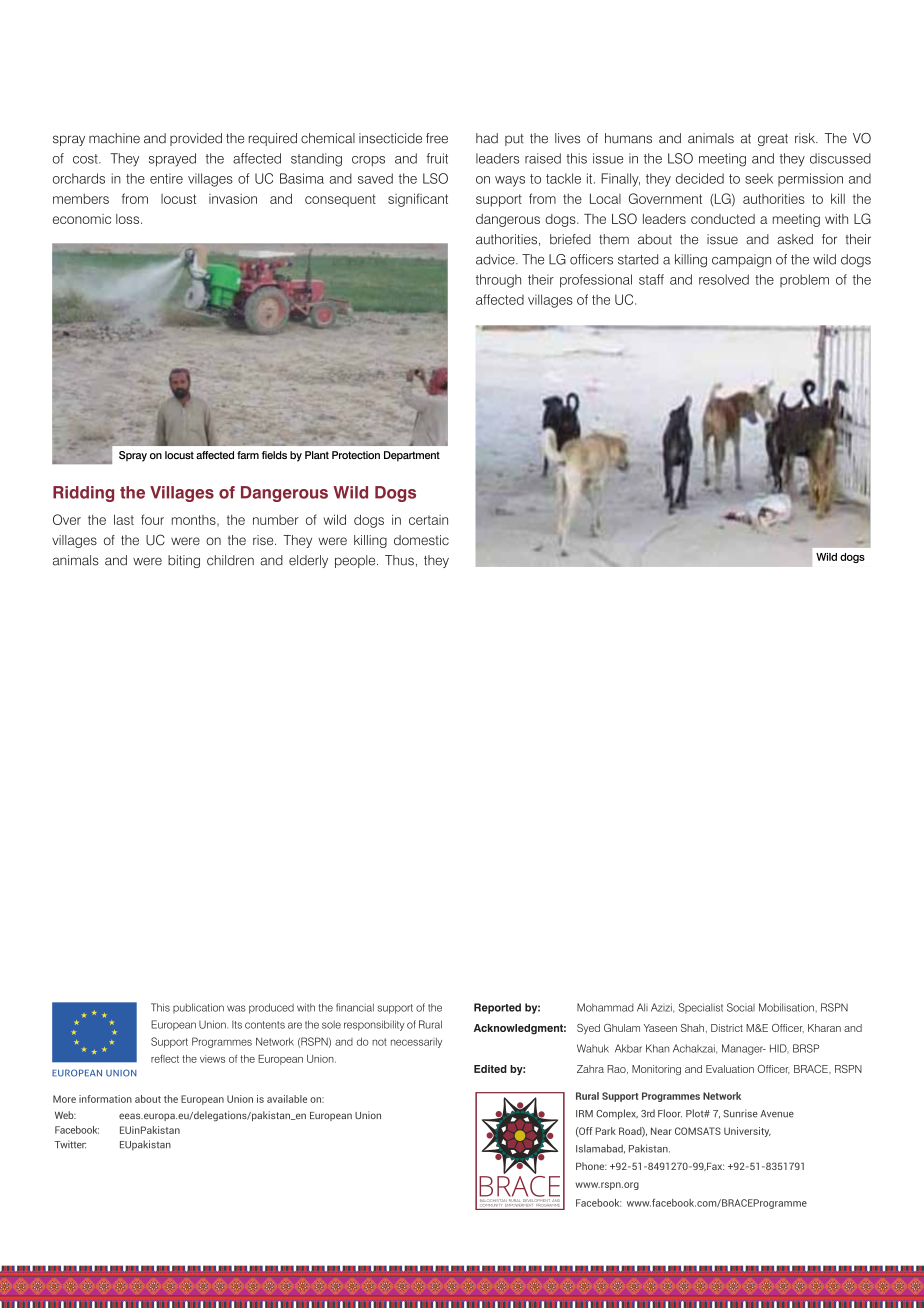 The width and height of the screenshot is (924, 1308). I want to click on seek, so click(759, 178).
